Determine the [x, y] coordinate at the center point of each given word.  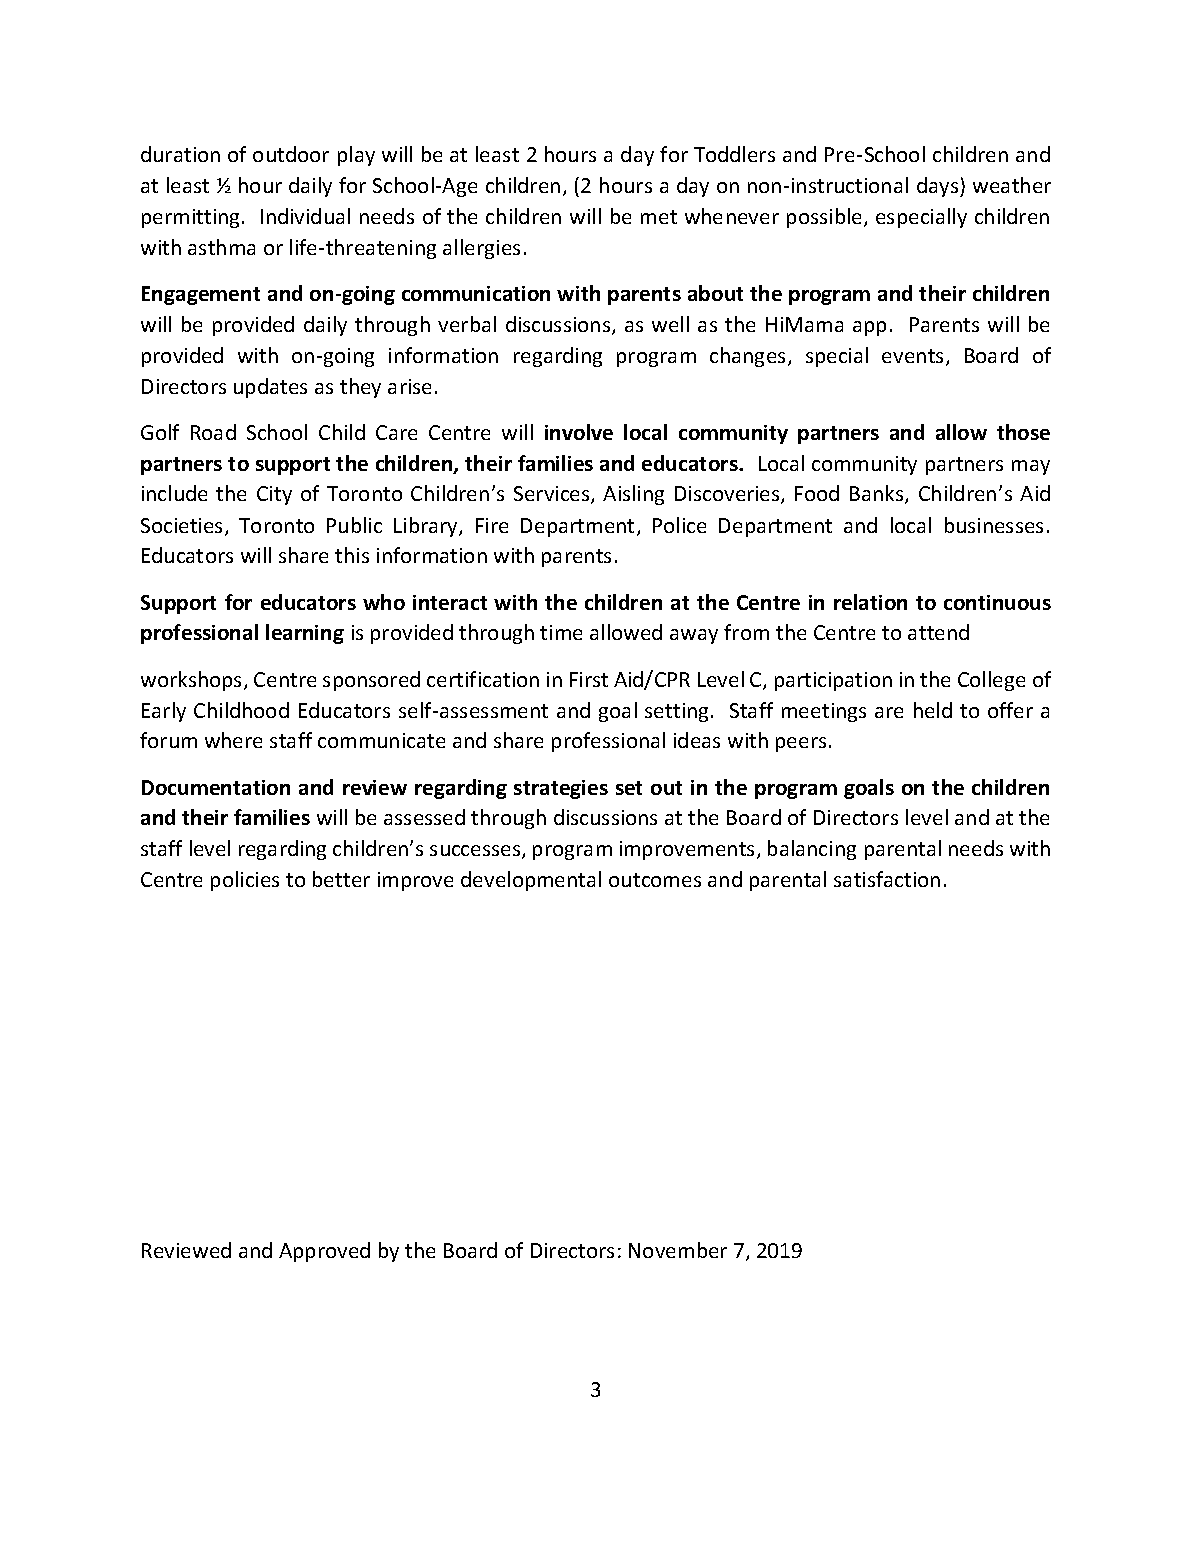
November [678, 1250]
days [939, 187]
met [659, 217]
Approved [324, 1252]
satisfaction [887, 879]
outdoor [291, 154]
